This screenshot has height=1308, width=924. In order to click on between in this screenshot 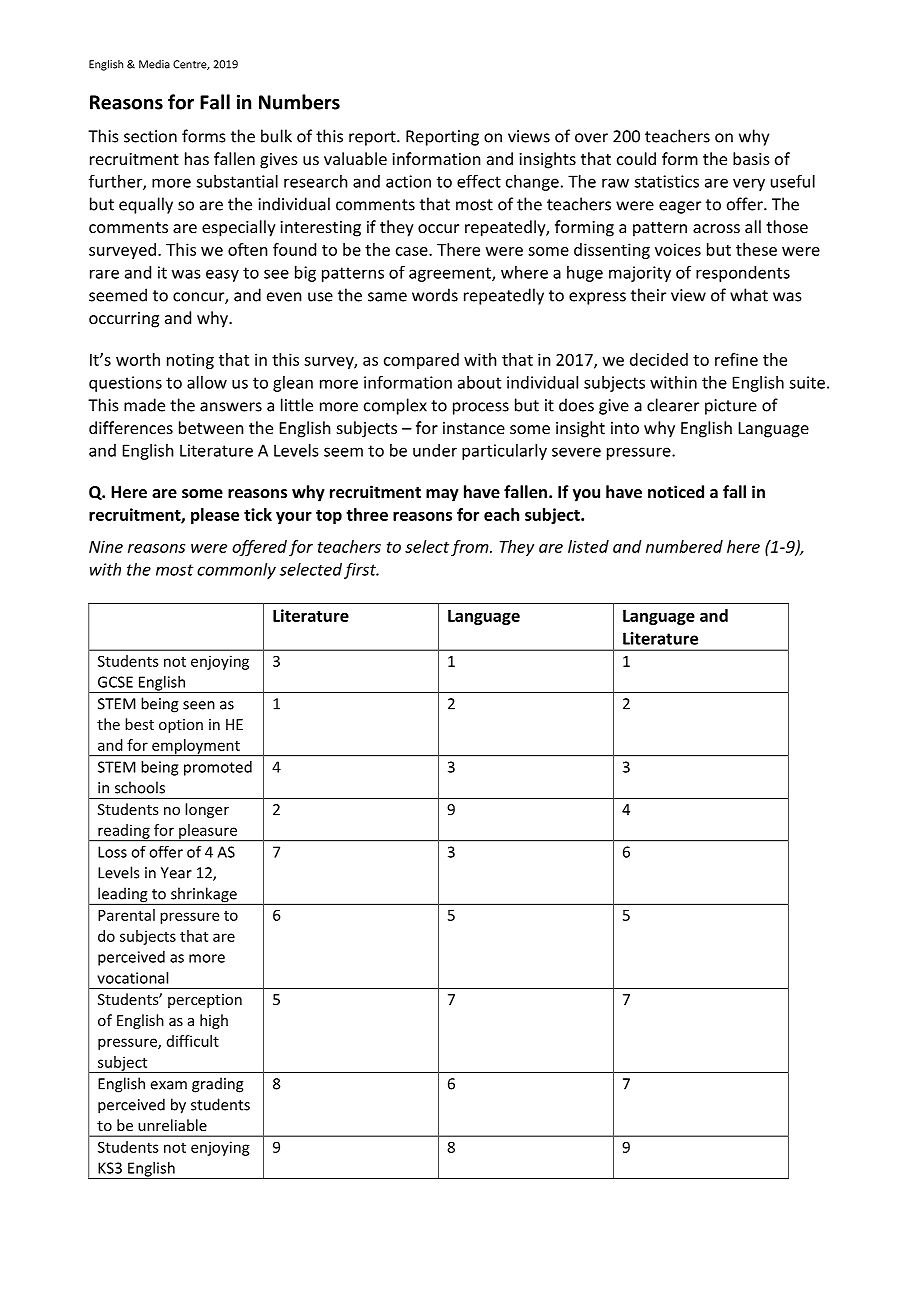, I will do `click(211, 427)`.
